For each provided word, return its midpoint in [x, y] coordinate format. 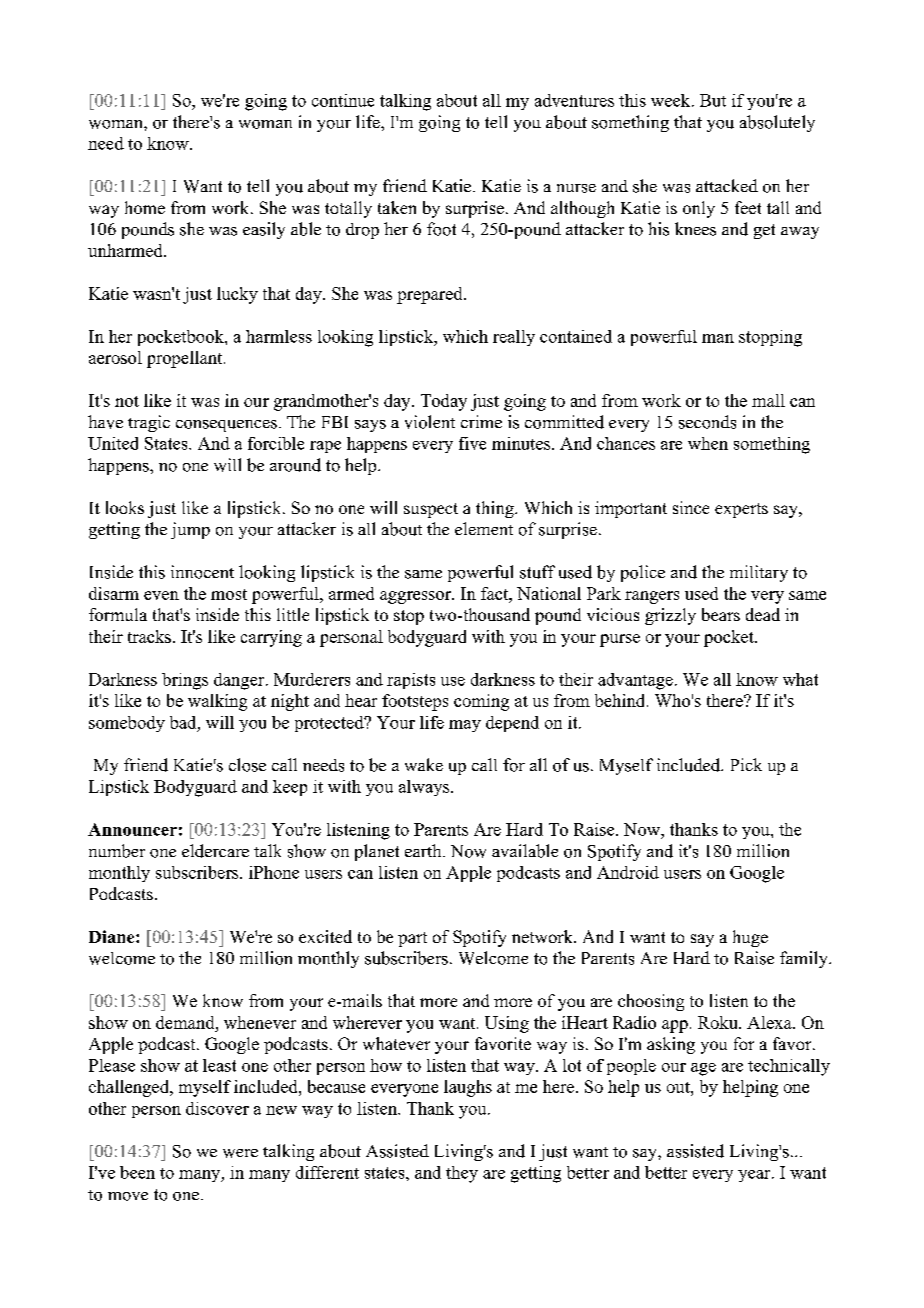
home [145, 207]
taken [397, 207]
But [713, 100]
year [755, 1176]
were [240, 1153]
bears [721, 614]
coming [481, 702]
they [462, 1174]
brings [185, 681]
